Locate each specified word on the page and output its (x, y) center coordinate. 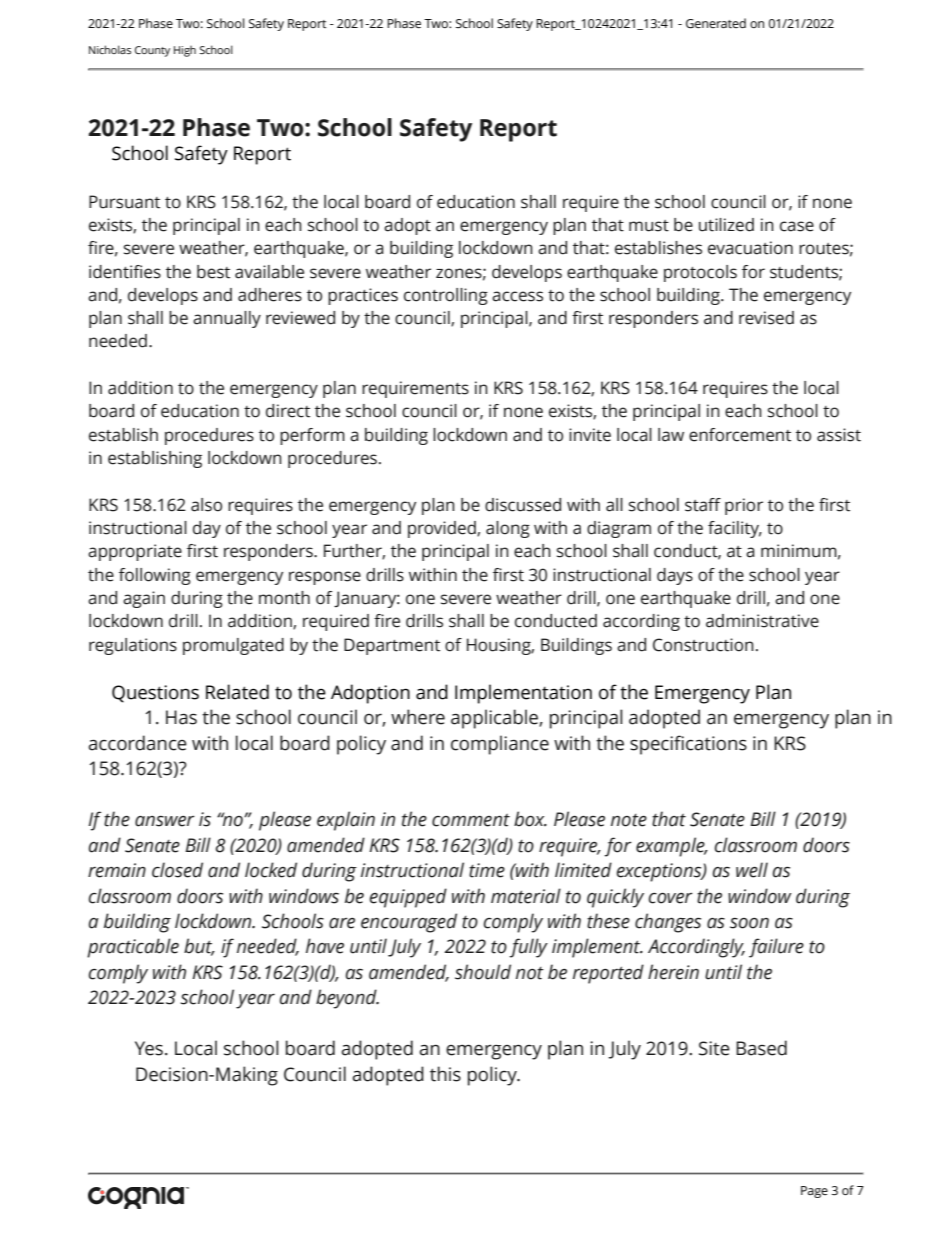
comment (471, 820)
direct (288, 411)
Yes (149, 1048)
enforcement (740, 435)
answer (165, 821)
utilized (726, 225)
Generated (716, 23)
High (185, 51)
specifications (688, 745)
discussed (523, 505)
